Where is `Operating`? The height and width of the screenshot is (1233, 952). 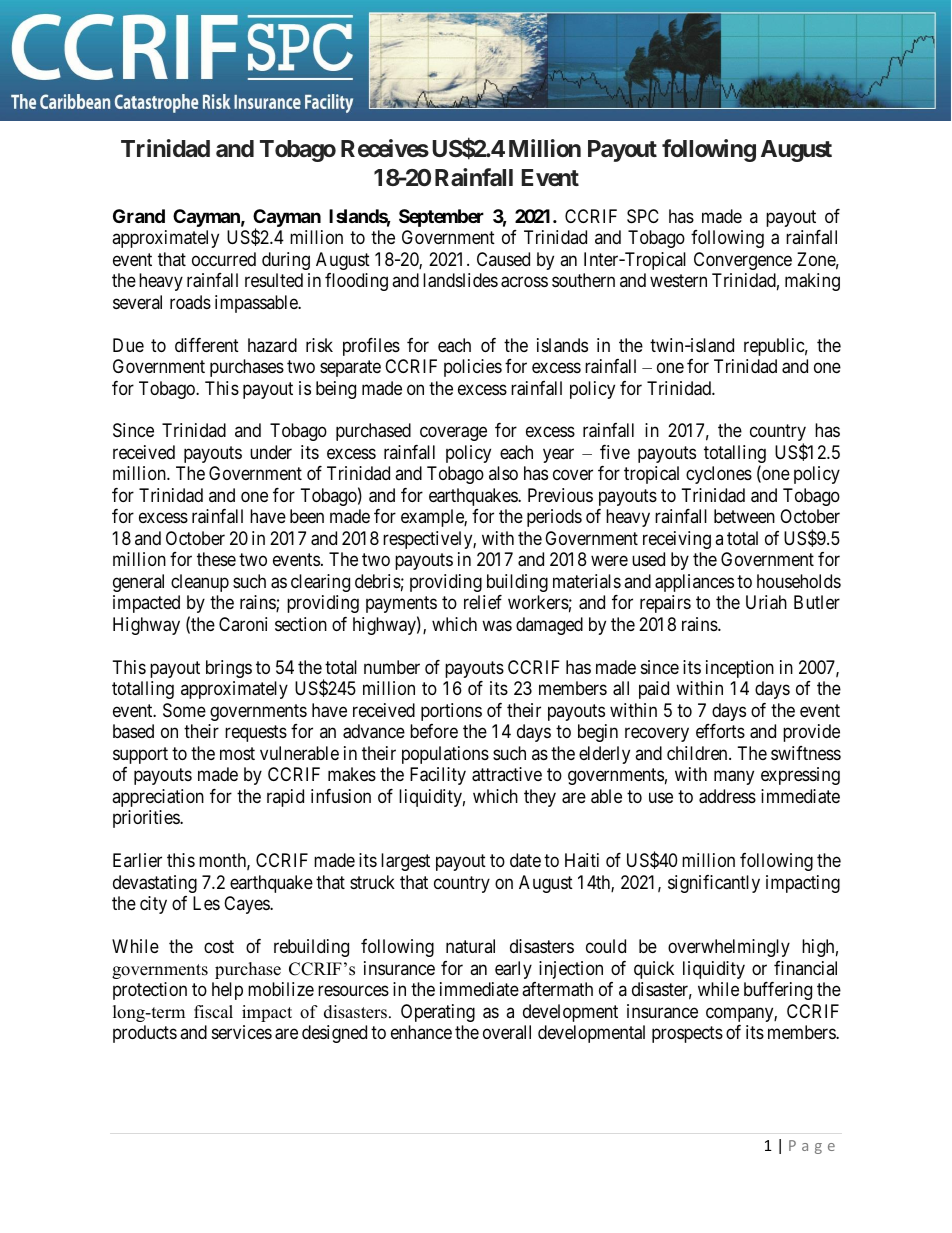 Operating is located at coordinates (438, 1013).
